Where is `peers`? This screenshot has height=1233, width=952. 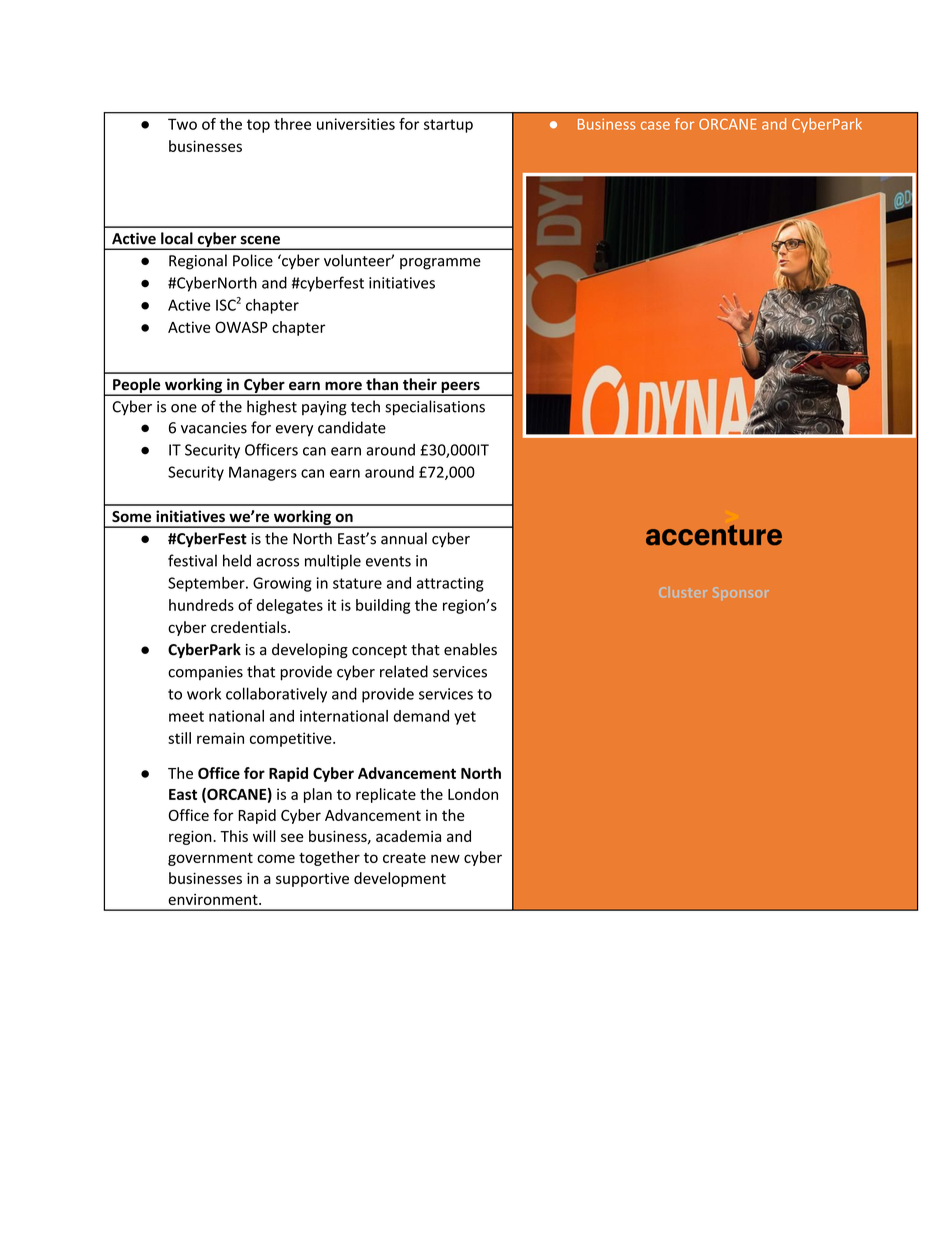 peers is located at coordinates (460, 388).
